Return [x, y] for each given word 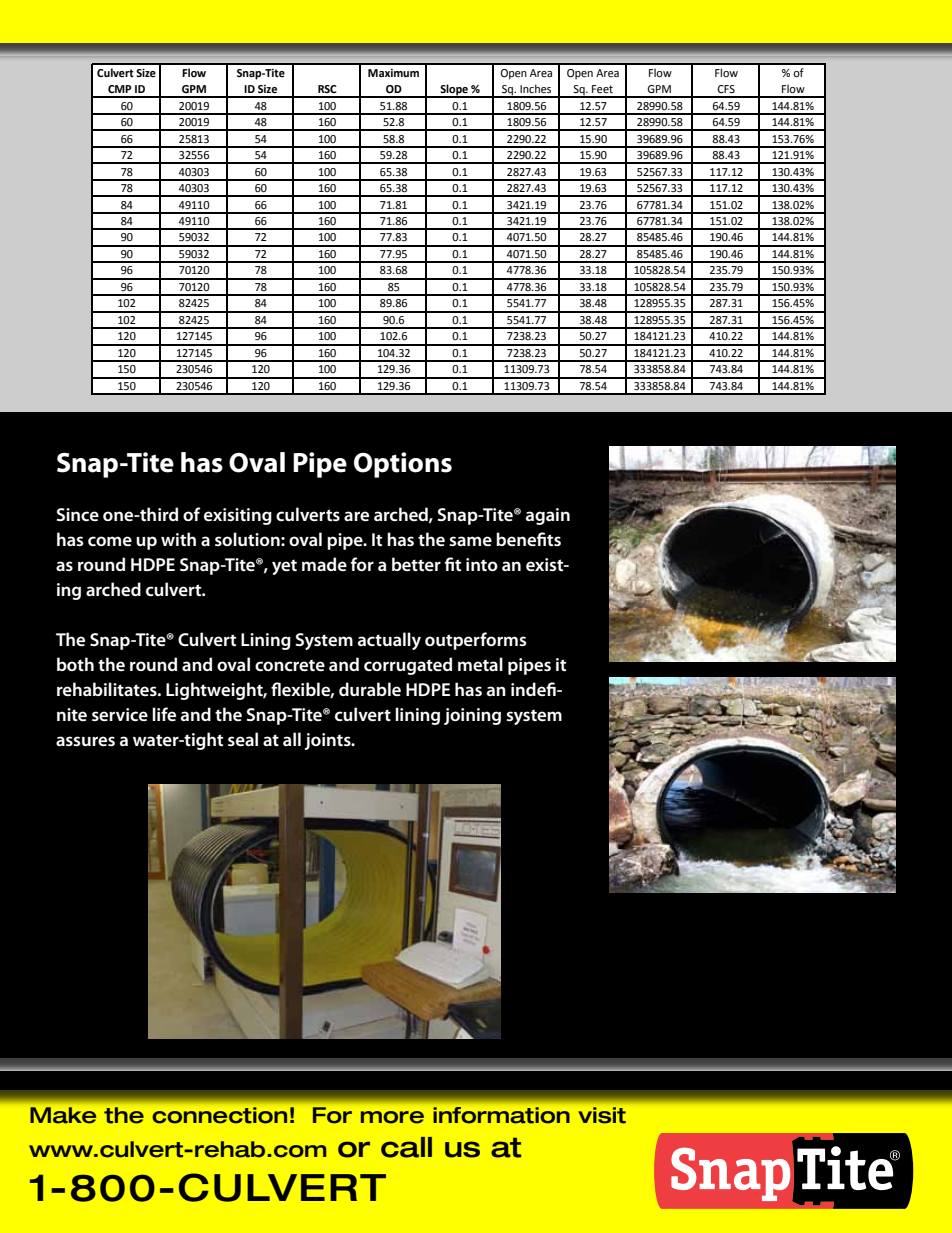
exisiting [238, 516]
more [392, 1117]
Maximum [393, 73]
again [548, 516]
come [110, 541]
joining [472, 716]
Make [63, 1115]
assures [85, 741]
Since [78, 515]
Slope [454, 91]
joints [329, 741]
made [324, 564]
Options [403, 465]
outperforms [476, 641]
